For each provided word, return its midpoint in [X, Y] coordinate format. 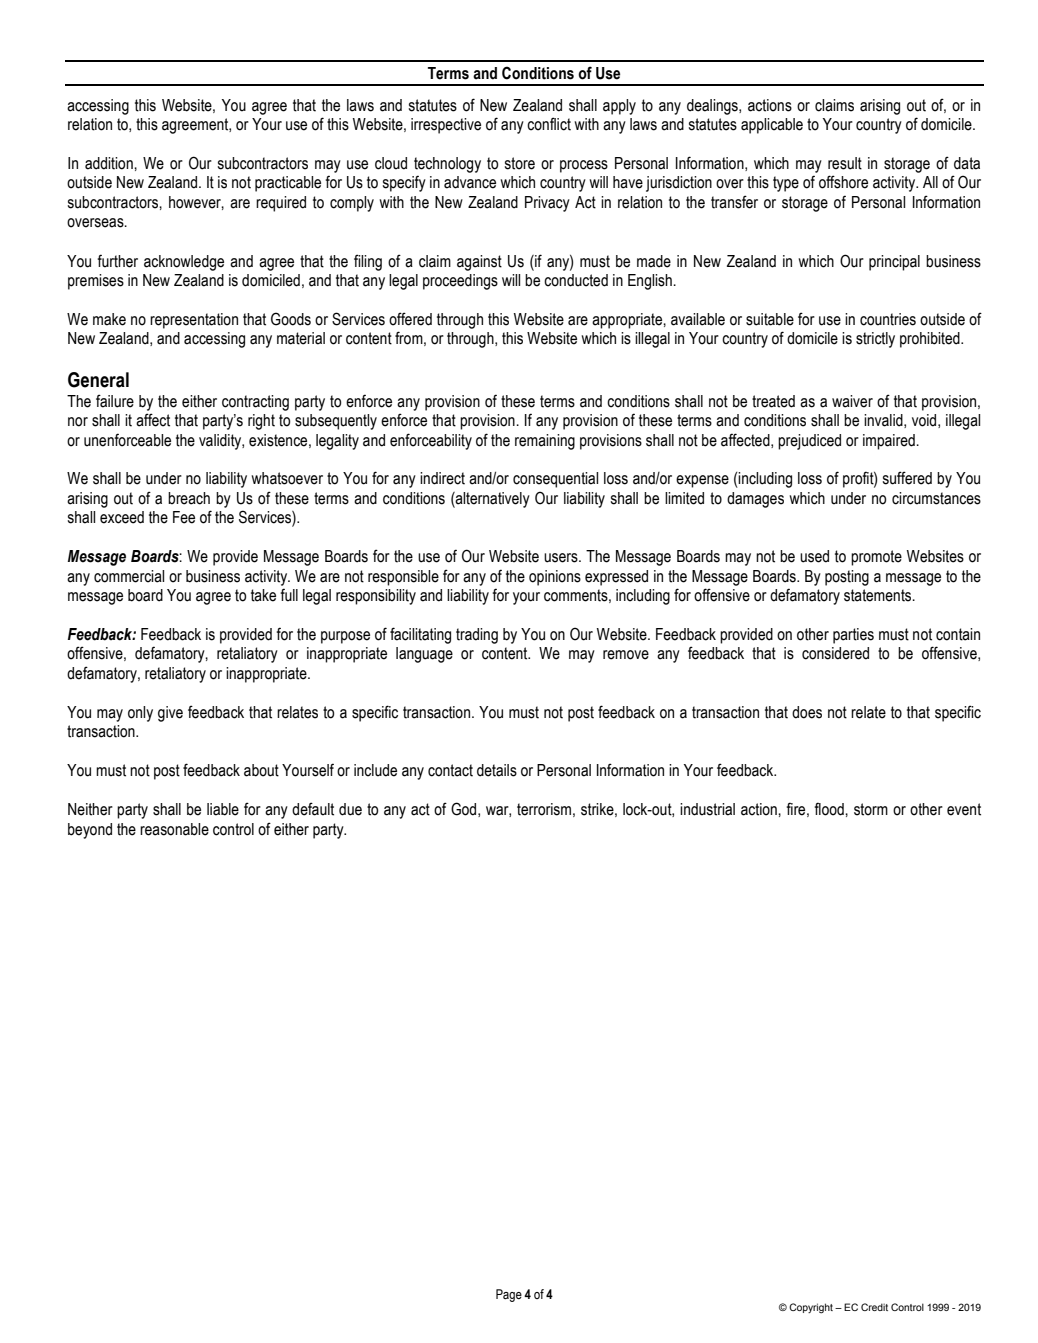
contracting [255, 403]
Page [509, 1295]
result [845, 163]
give [170, 714]
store [520, 163]
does [807, 712]
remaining [545, 442]
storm [871, 809]
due [350, 809]
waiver [852, 401]
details [497, 770]
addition [110, 163]
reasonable [174, 829]
